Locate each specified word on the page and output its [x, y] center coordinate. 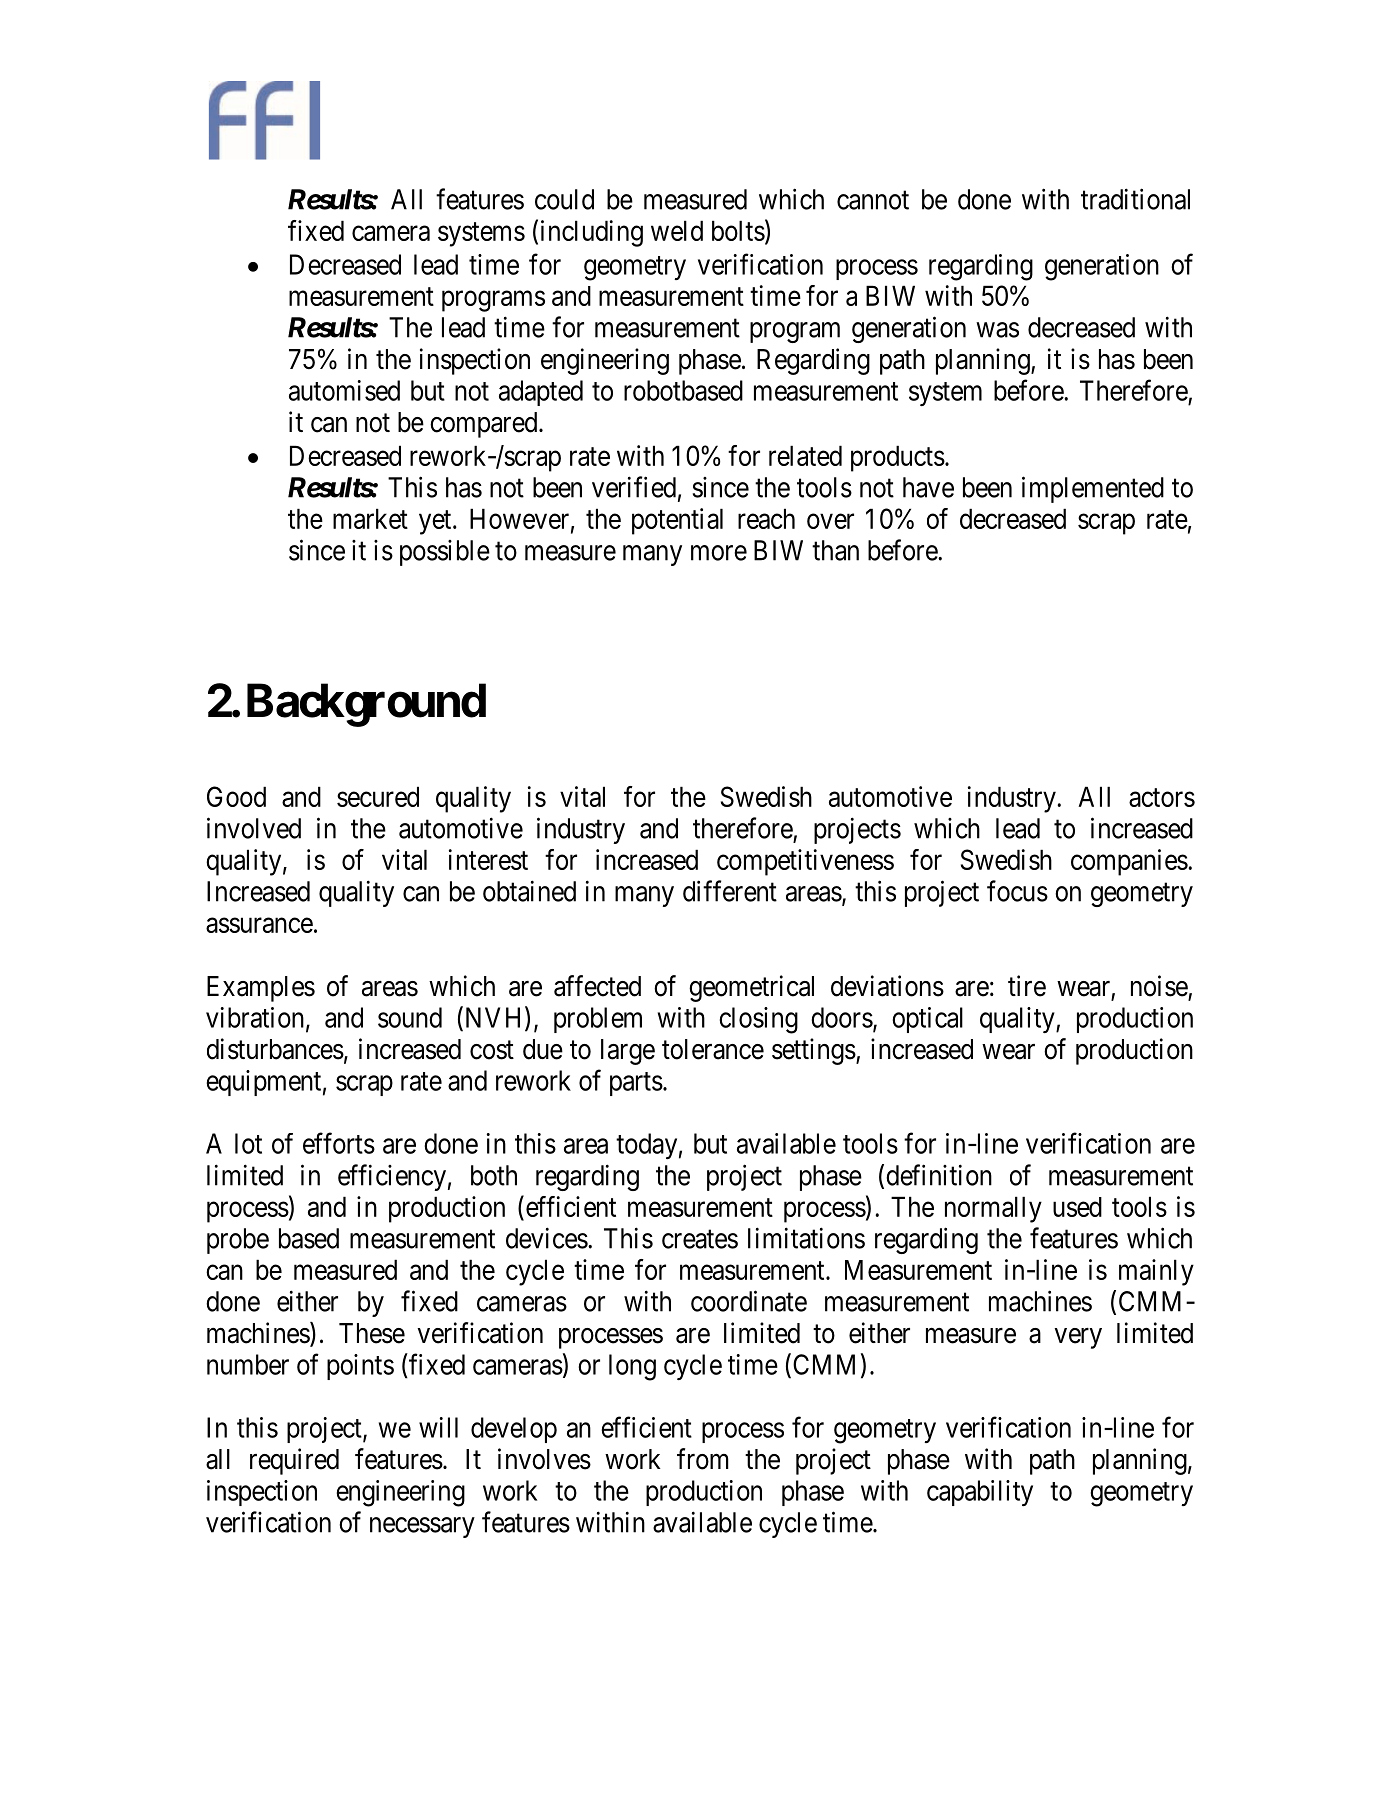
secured [378, 796]
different [730, 891]
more [719, 553]
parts [636, 1084]
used [1077, 1207]
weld [677, 230]
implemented [1093, 489]
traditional [1135, 199]
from [703, 1459]
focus [1017, 891]
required [294, 1461]
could [564, 199]
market [370, 518]
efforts [339, 1143]
